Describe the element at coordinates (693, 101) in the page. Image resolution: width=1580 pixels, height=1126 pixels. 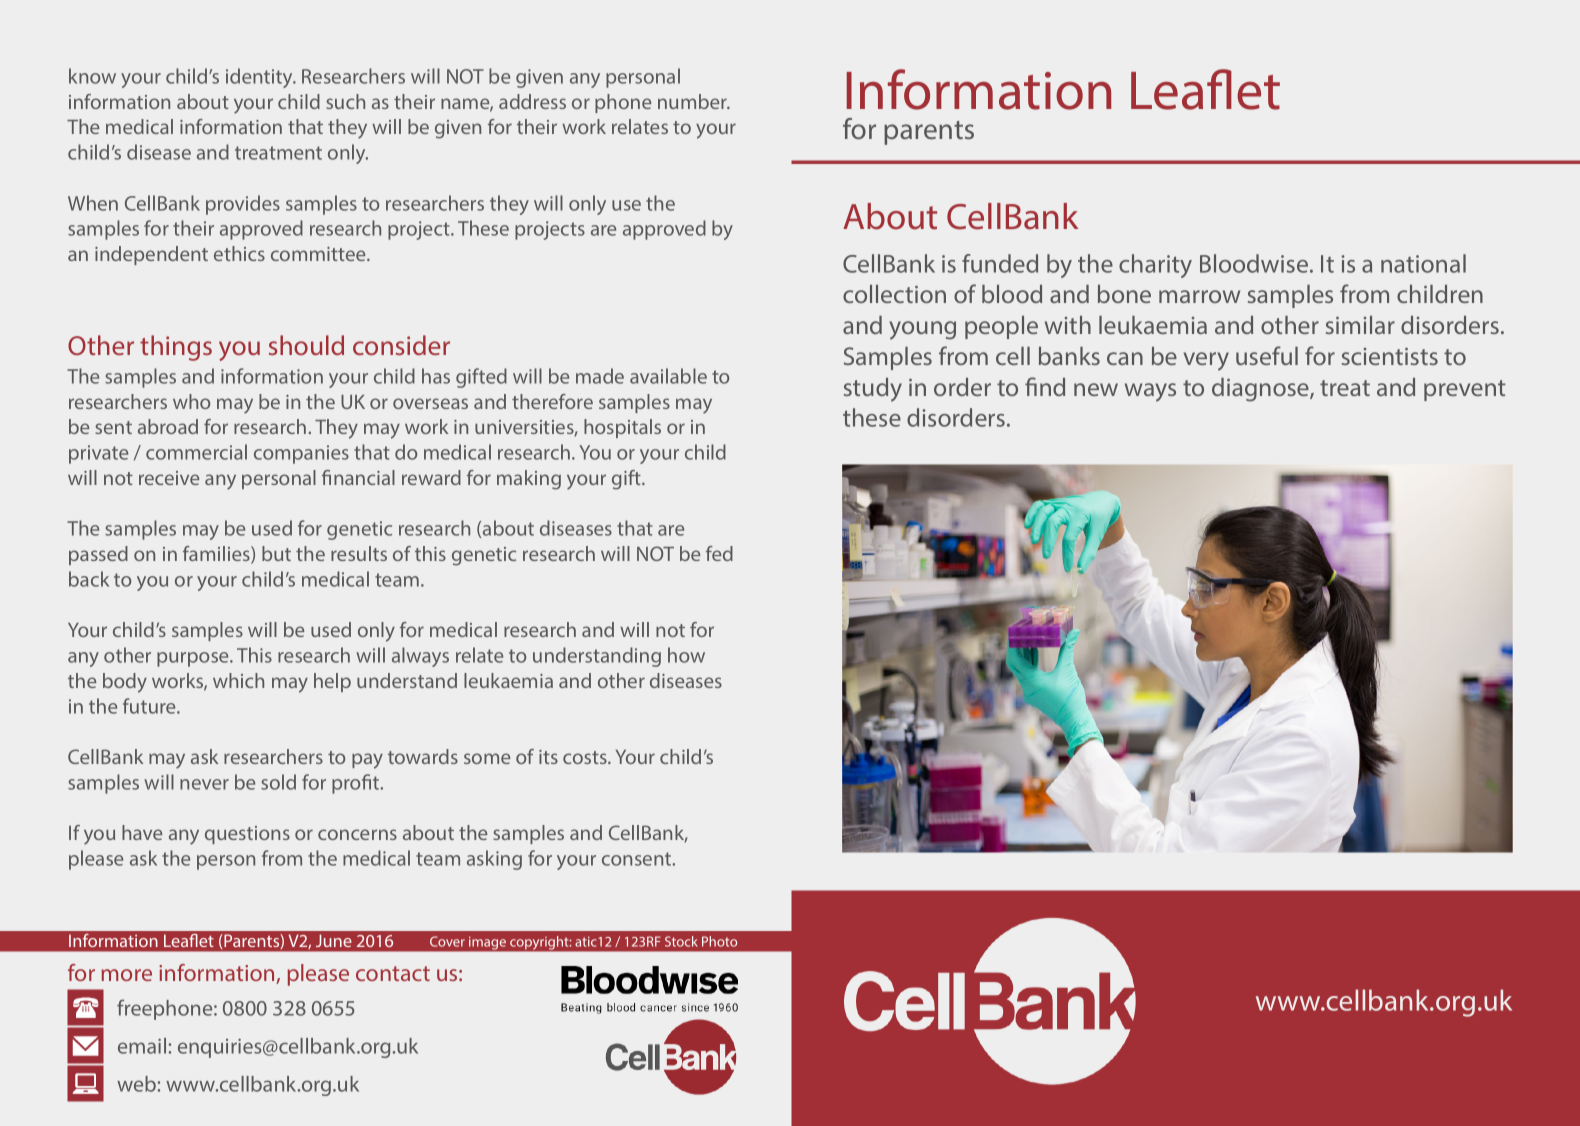
I see `number` at that location.
